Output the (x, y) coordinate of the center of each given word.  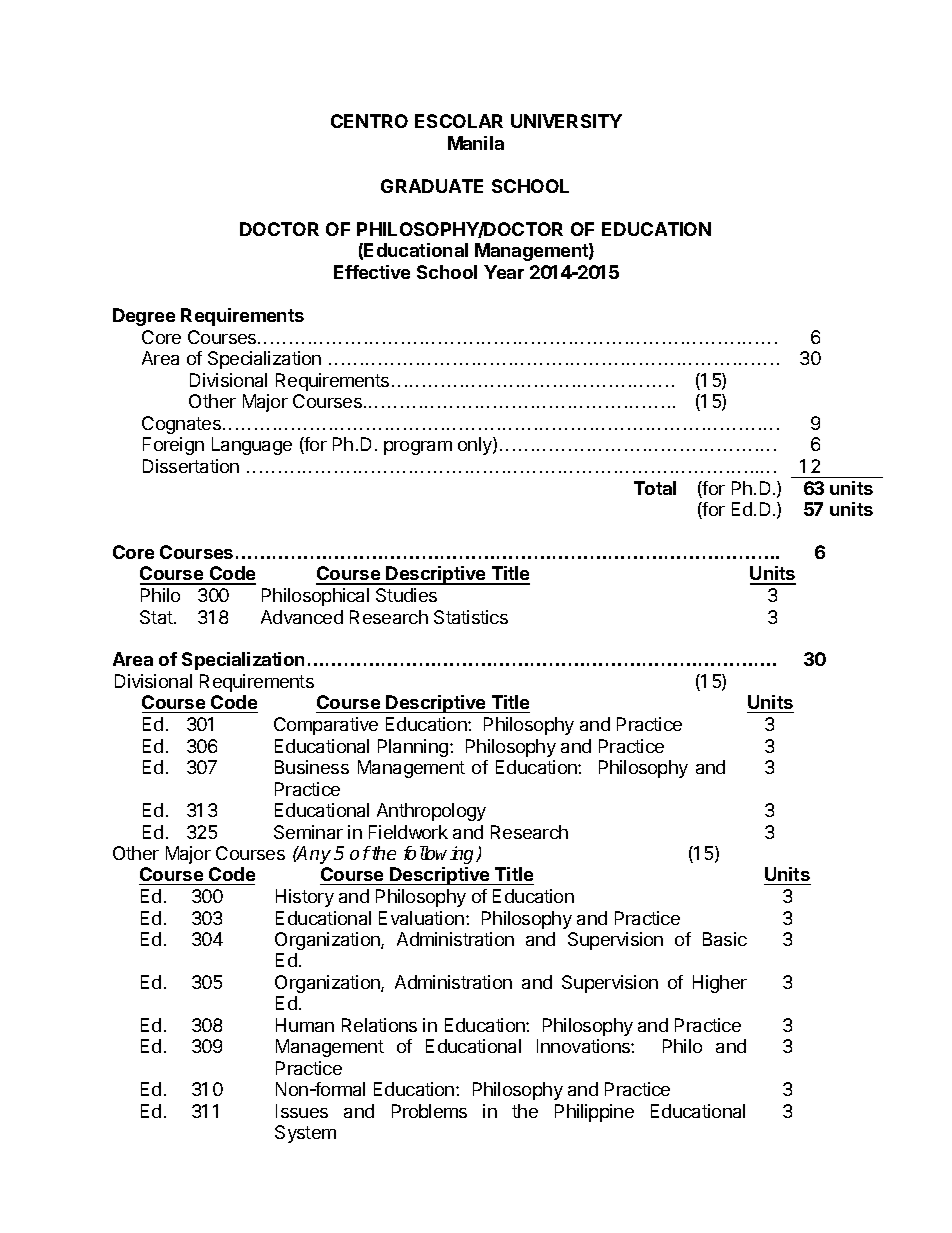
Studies (406, 595)
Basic (725, 939)
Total (655, 488)
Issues (302, 1111)
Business (312, 767)
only (476, 446)
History (305, 898)
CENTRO (369, 121)
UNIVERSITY (566, 121)
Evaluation (421, 918)
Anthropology (431, 812)
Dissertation (191, 466)
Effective (372, 272)
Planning (413, 748)
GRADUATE (432, 186)
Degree (144, 317)
